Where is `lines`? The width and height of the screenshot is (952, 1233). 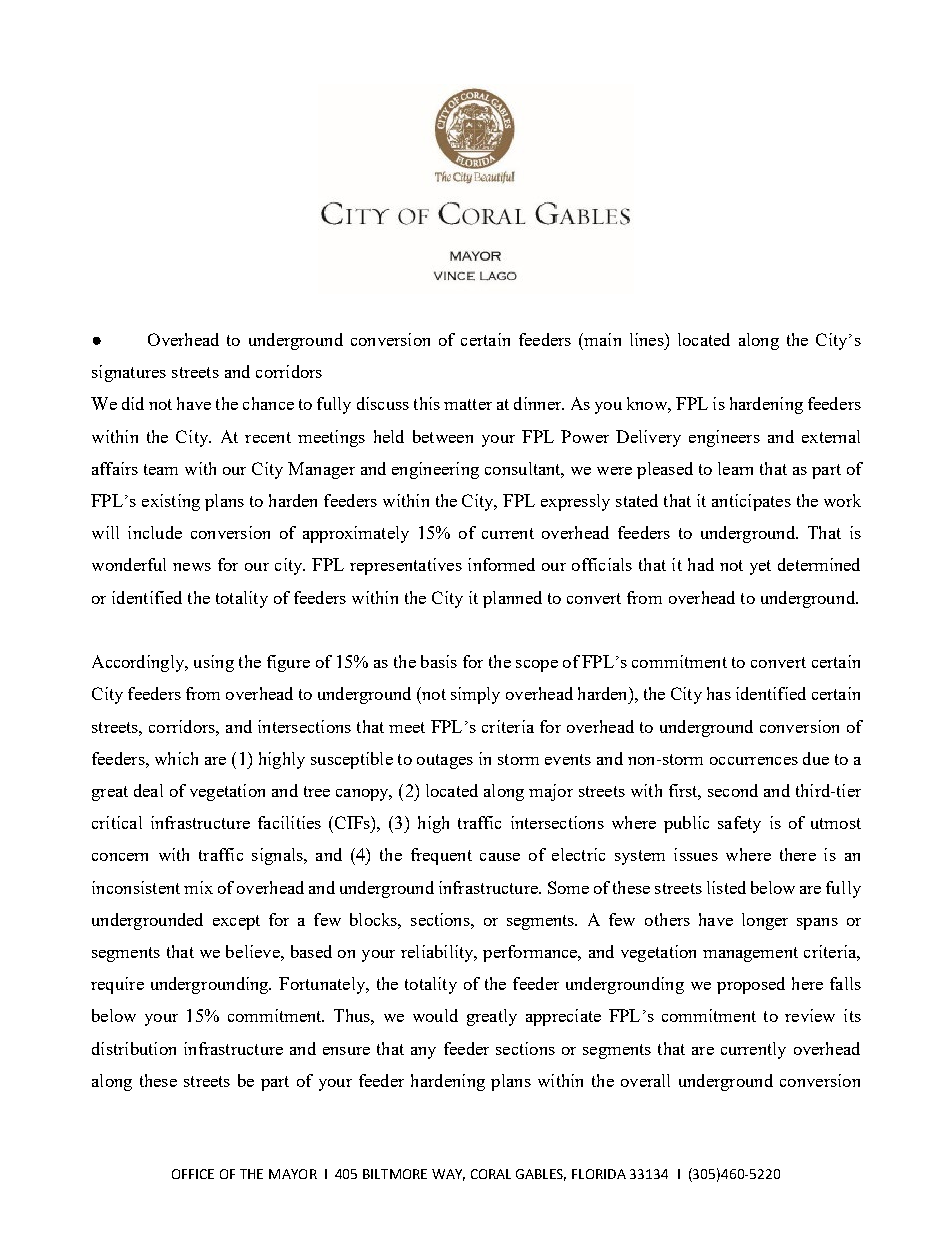 lines is located at coordinates (648, 339).
